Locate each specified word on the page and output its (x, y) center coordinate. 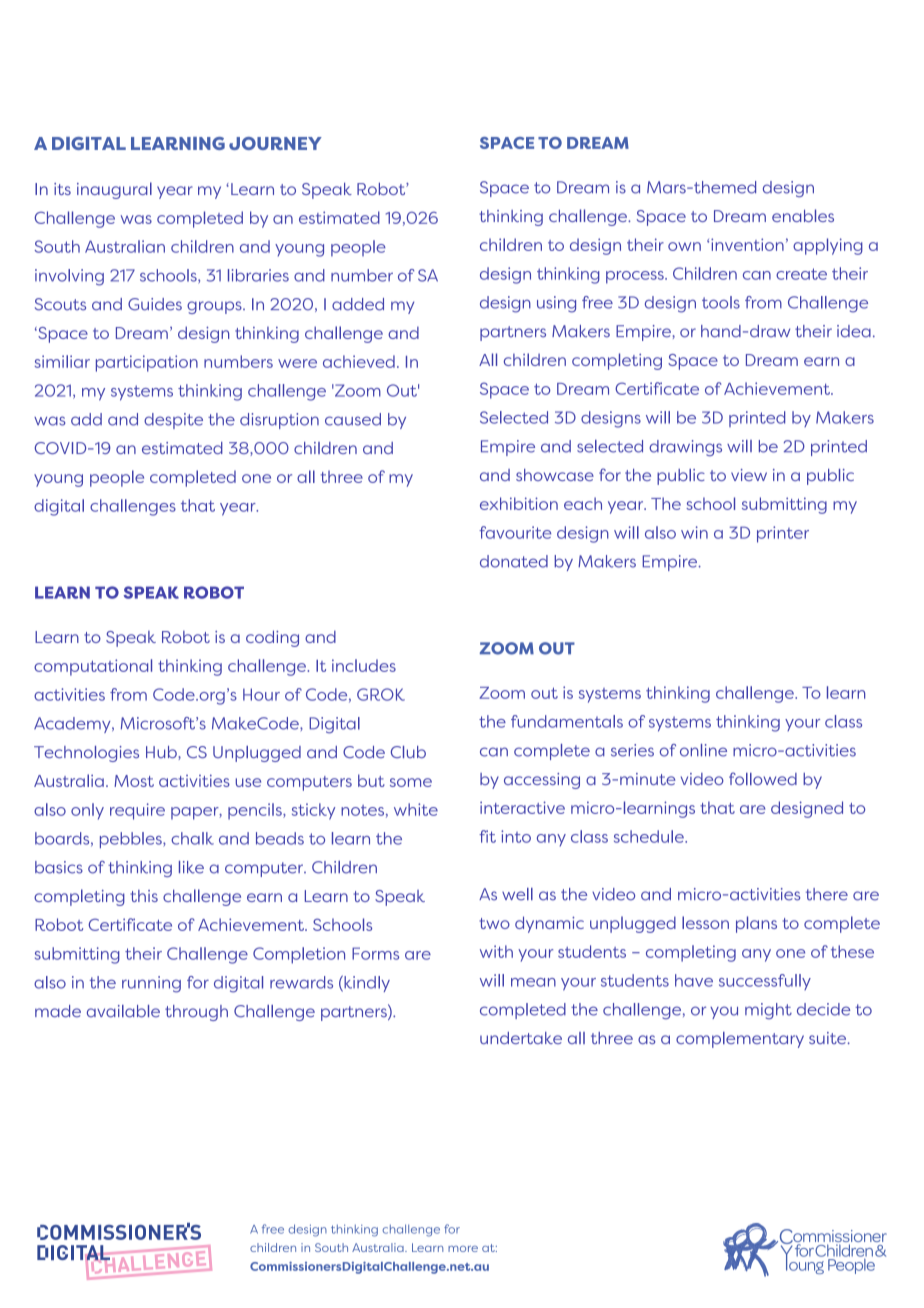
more (463, 1249)
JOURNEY (275, 143)
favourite (515, 532)
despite (173, 421)
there (827, 894)
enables (803, 215)
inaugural (114, 190)
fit (487, 836)
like (191, 867)
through (196, 1013)
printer (783, 534)
